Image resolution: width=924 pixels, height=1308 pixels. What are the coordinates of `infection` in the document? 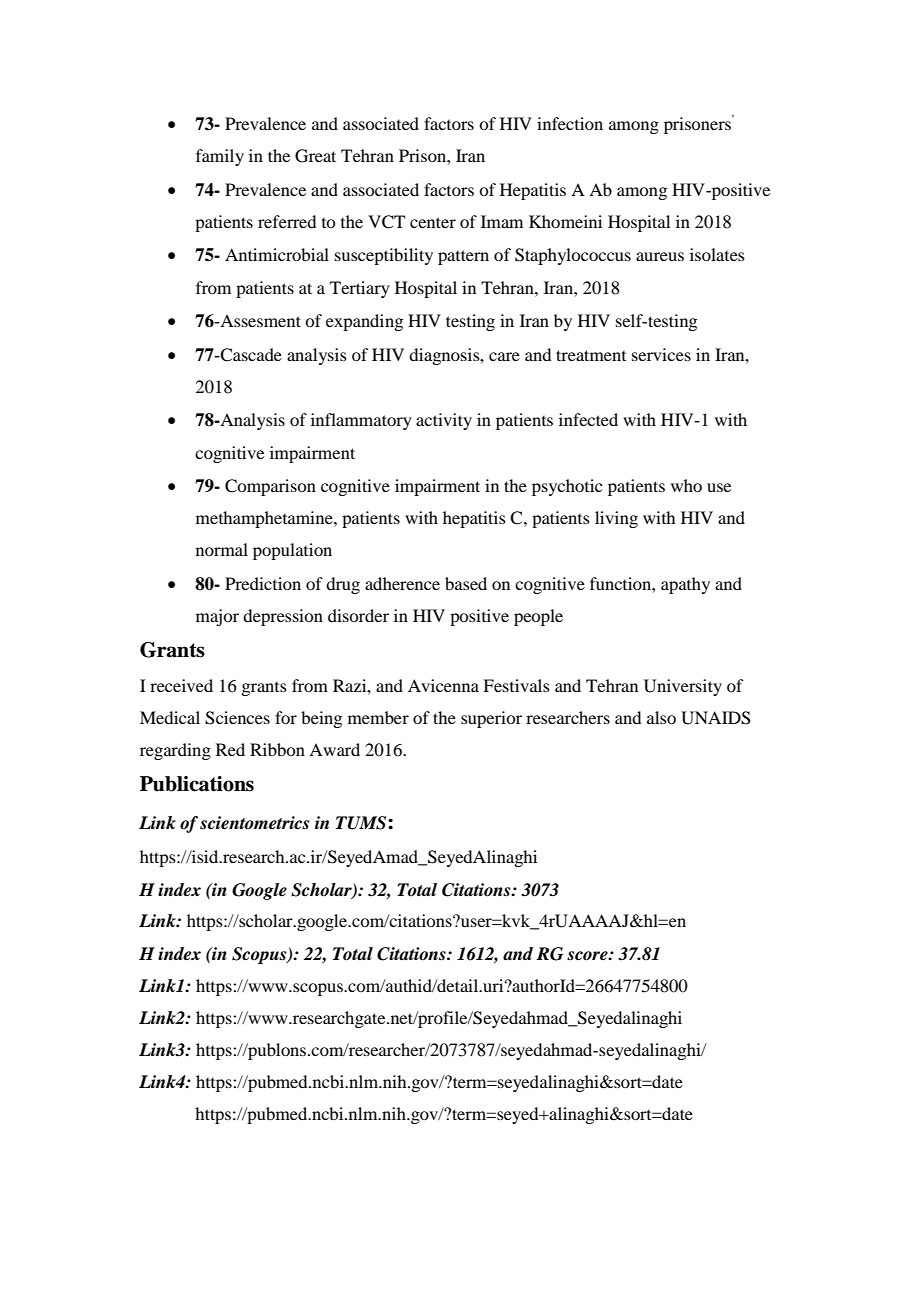 It's located at (570, 123).
